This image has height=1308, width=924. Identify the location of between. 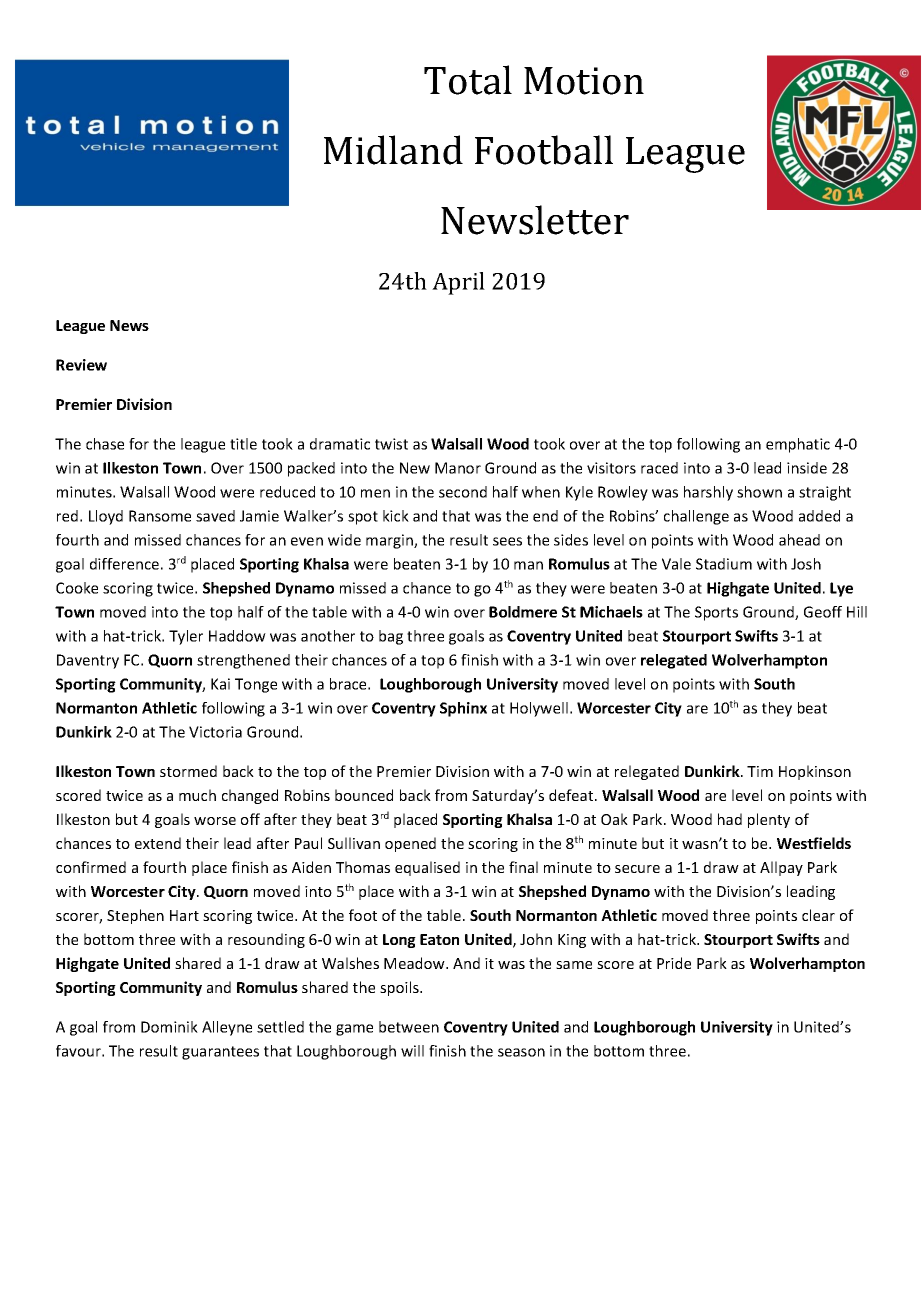
(409, 1027).
